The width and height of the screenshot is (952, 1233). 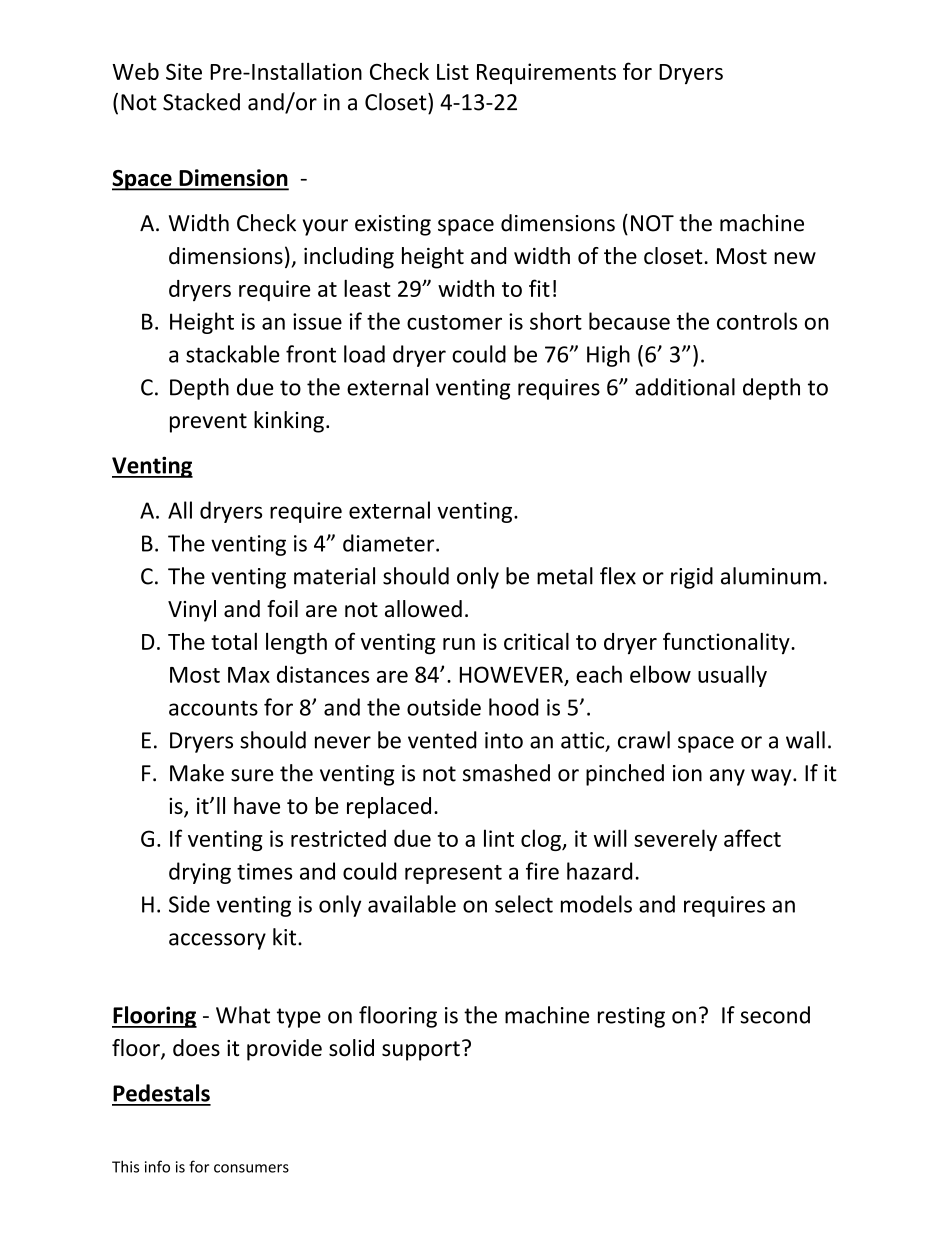 I want to click on drying, so click(x=200, y=873).
